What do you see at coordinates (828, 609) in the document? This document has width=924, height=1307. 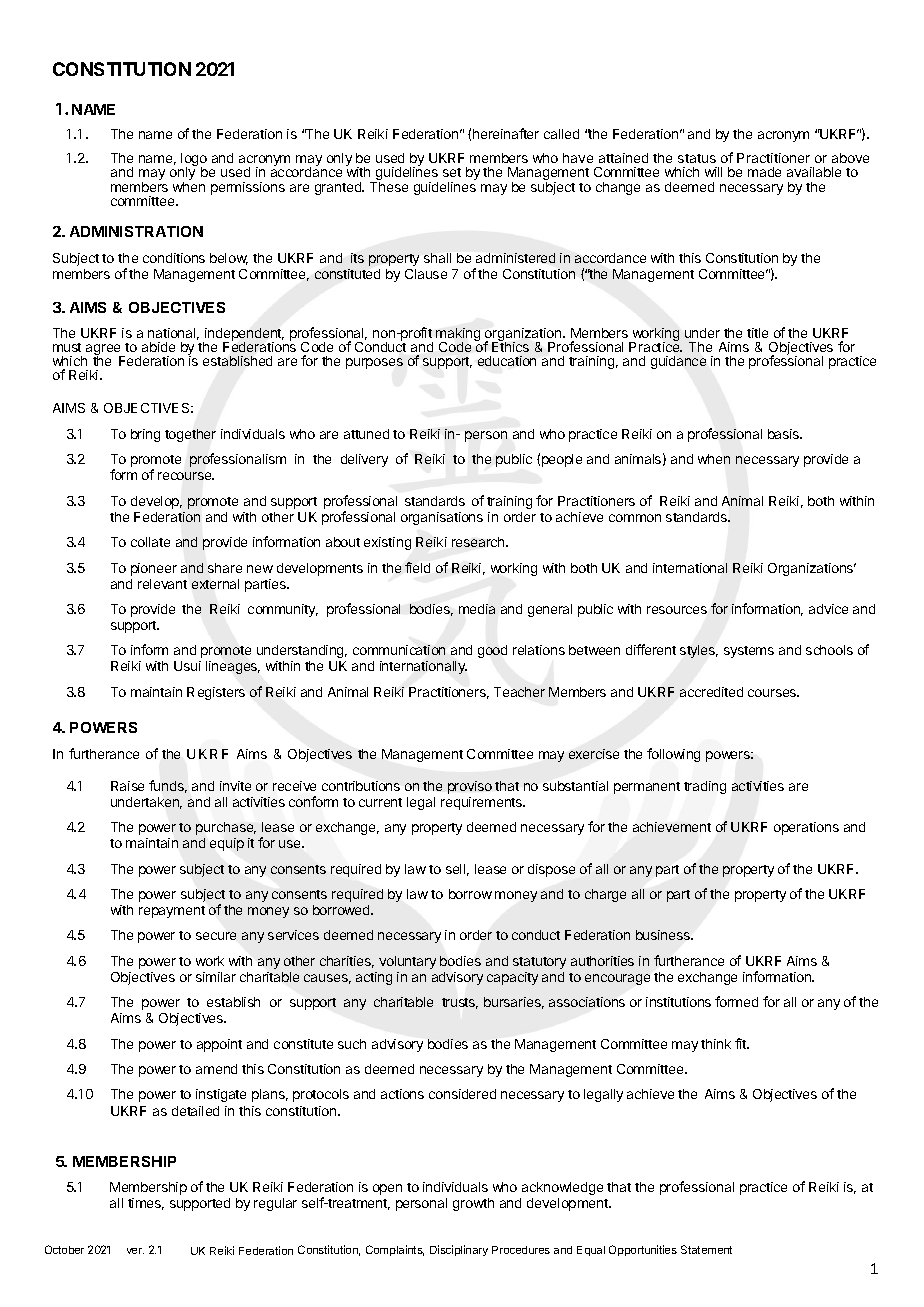 I see `advice` at bounding box center [828, 609].
